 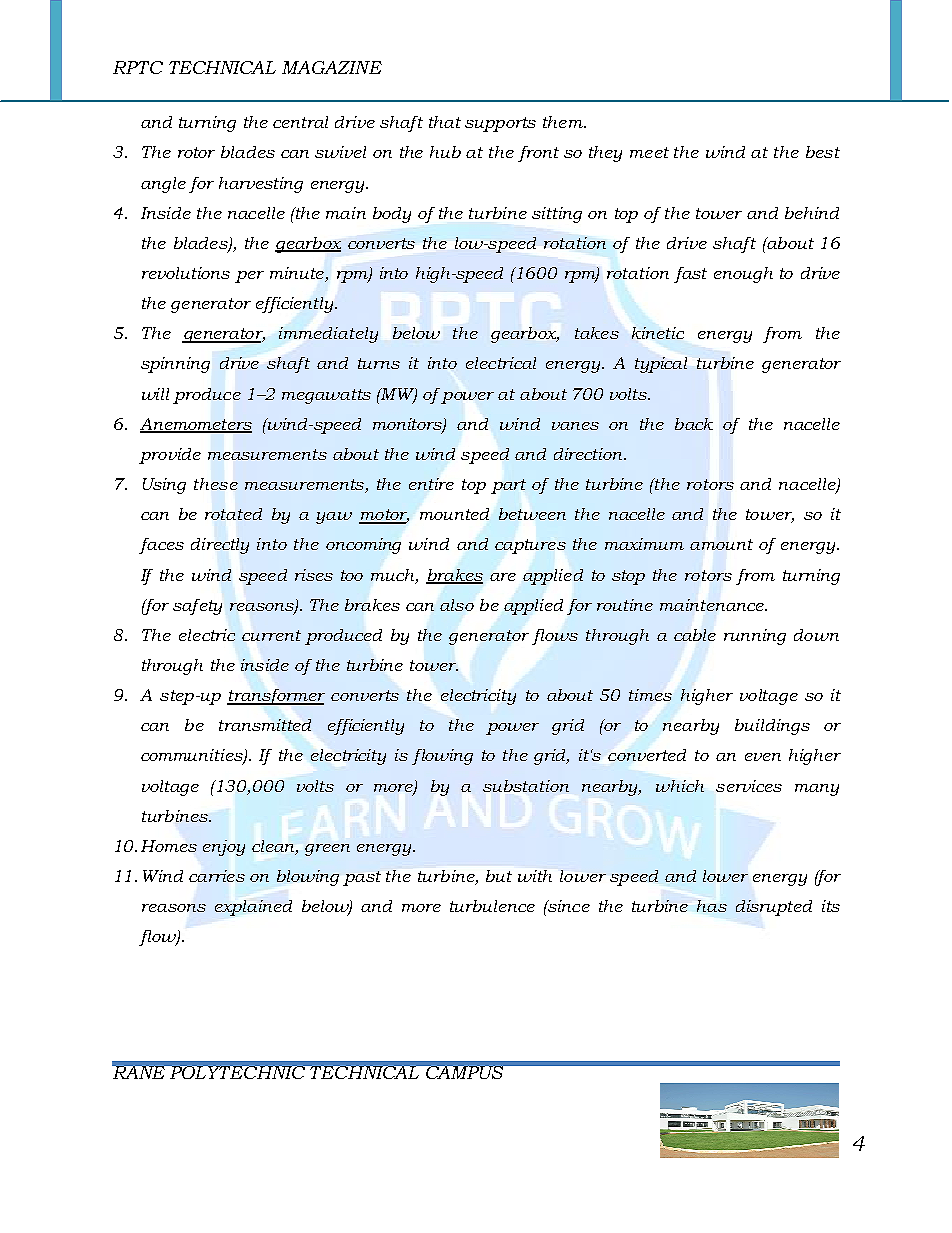 What do you see at coordinates (499, 876) in the page?
I see `but` at bounding box center [499, 876].
